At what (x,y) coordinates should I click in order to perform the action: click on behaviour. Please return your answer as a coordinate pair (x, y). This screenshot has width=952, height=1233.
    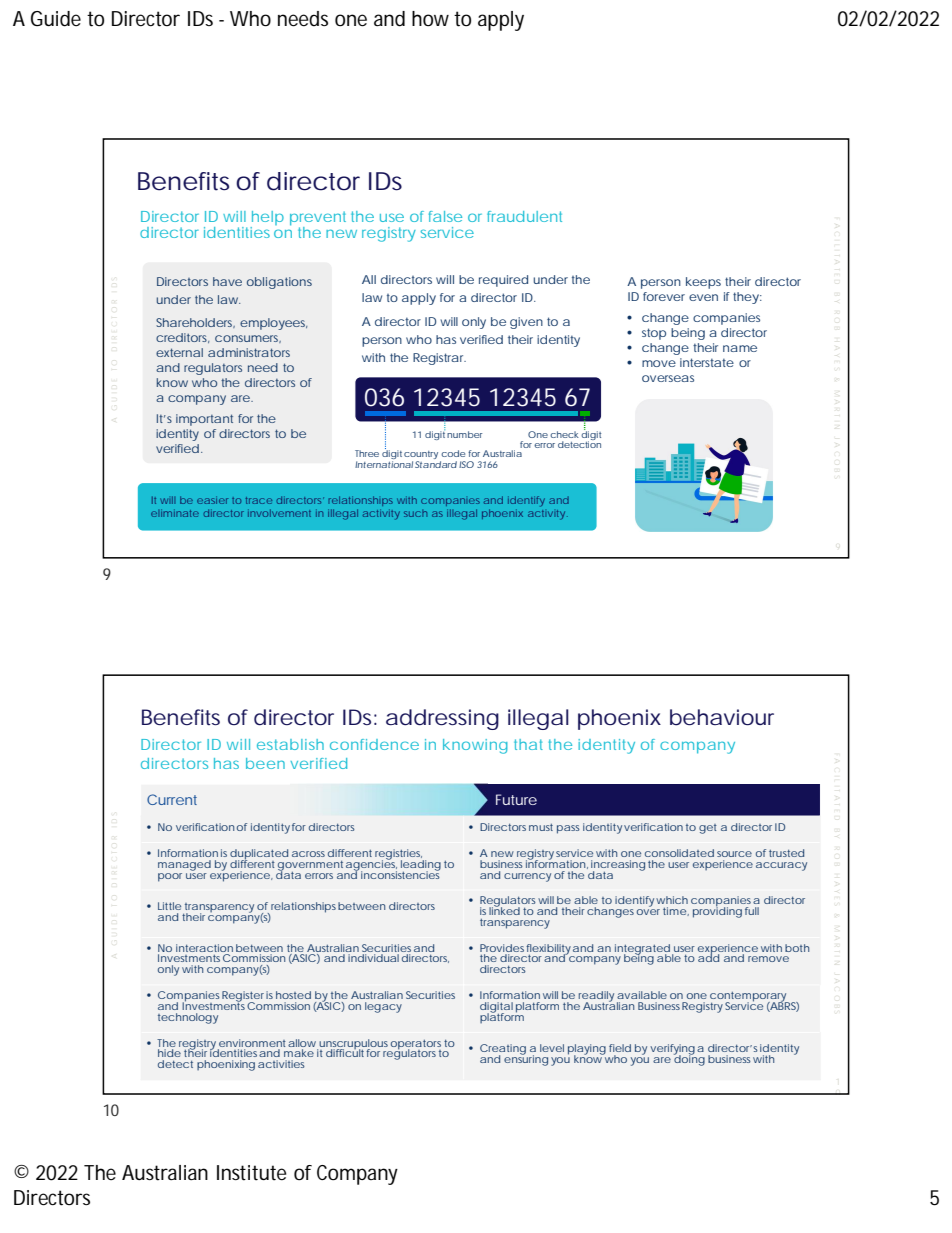
    Looking at the image, I should click on (722, 717).
